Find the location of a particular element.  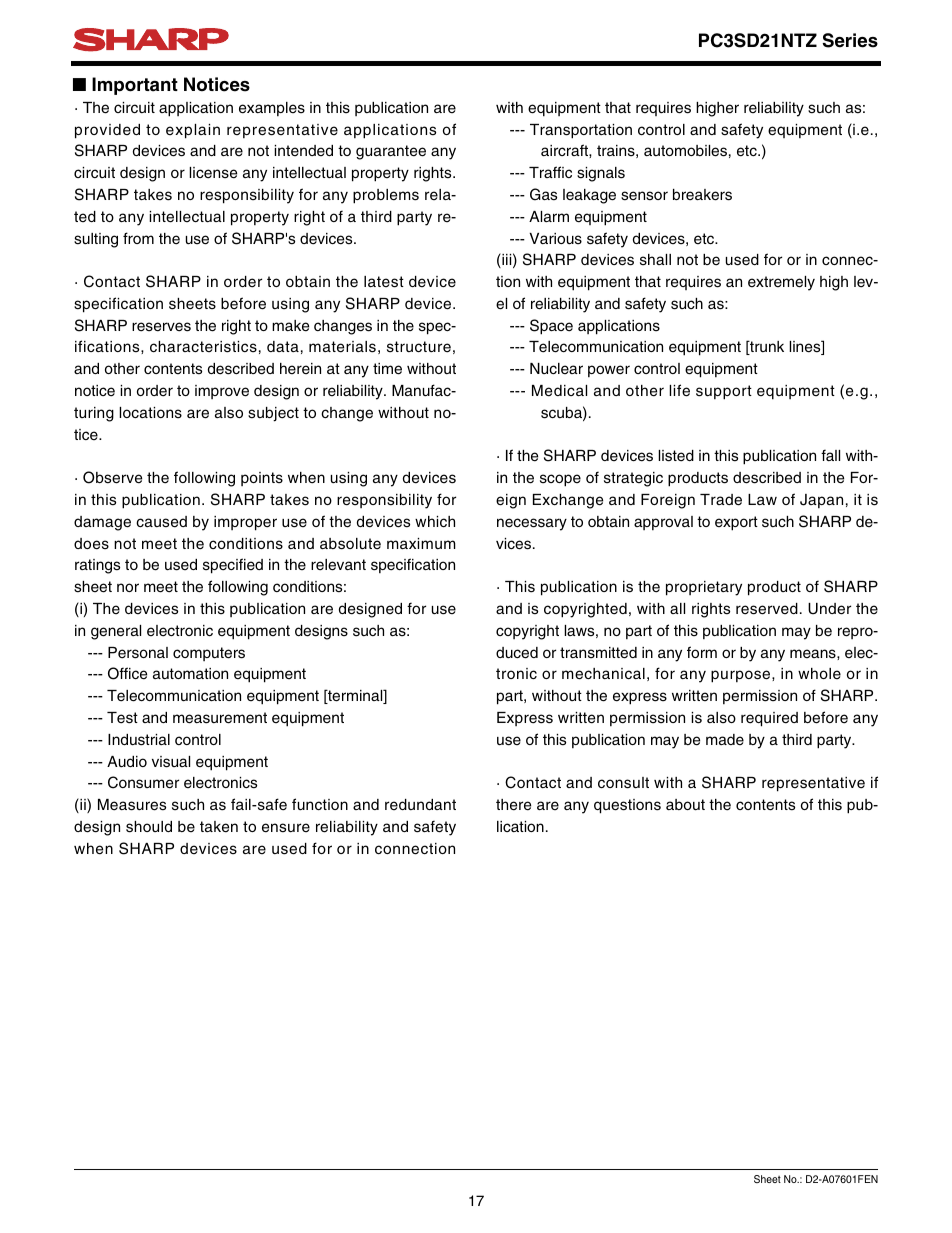

Series is located at coordinates (850, 40).
